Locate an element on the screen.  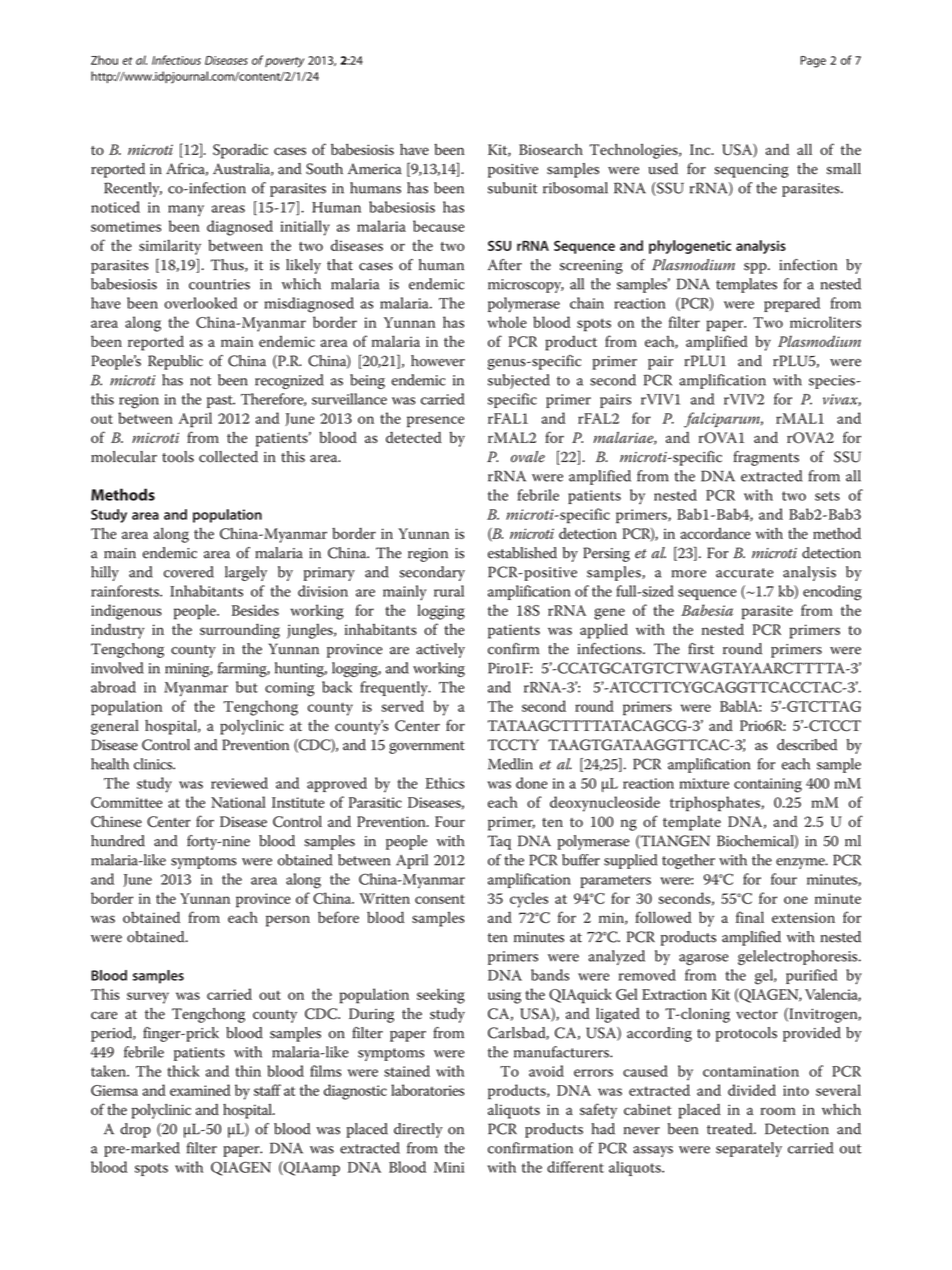
covered is located at coordinates (189, 572).
